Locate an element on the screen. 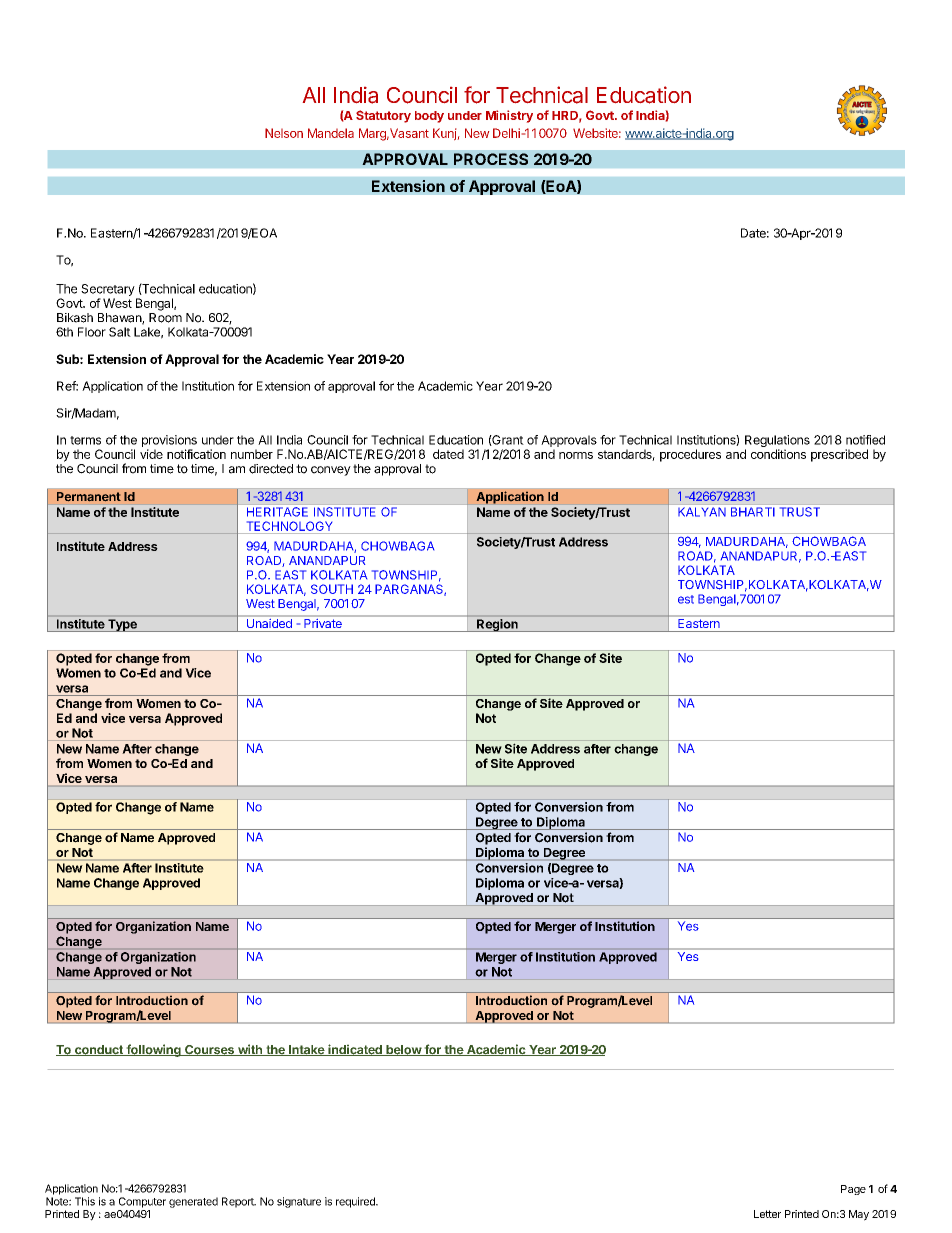 The height and width of the screenshot is (1233, 952). Nelson is located at coordinates (284, 133).
